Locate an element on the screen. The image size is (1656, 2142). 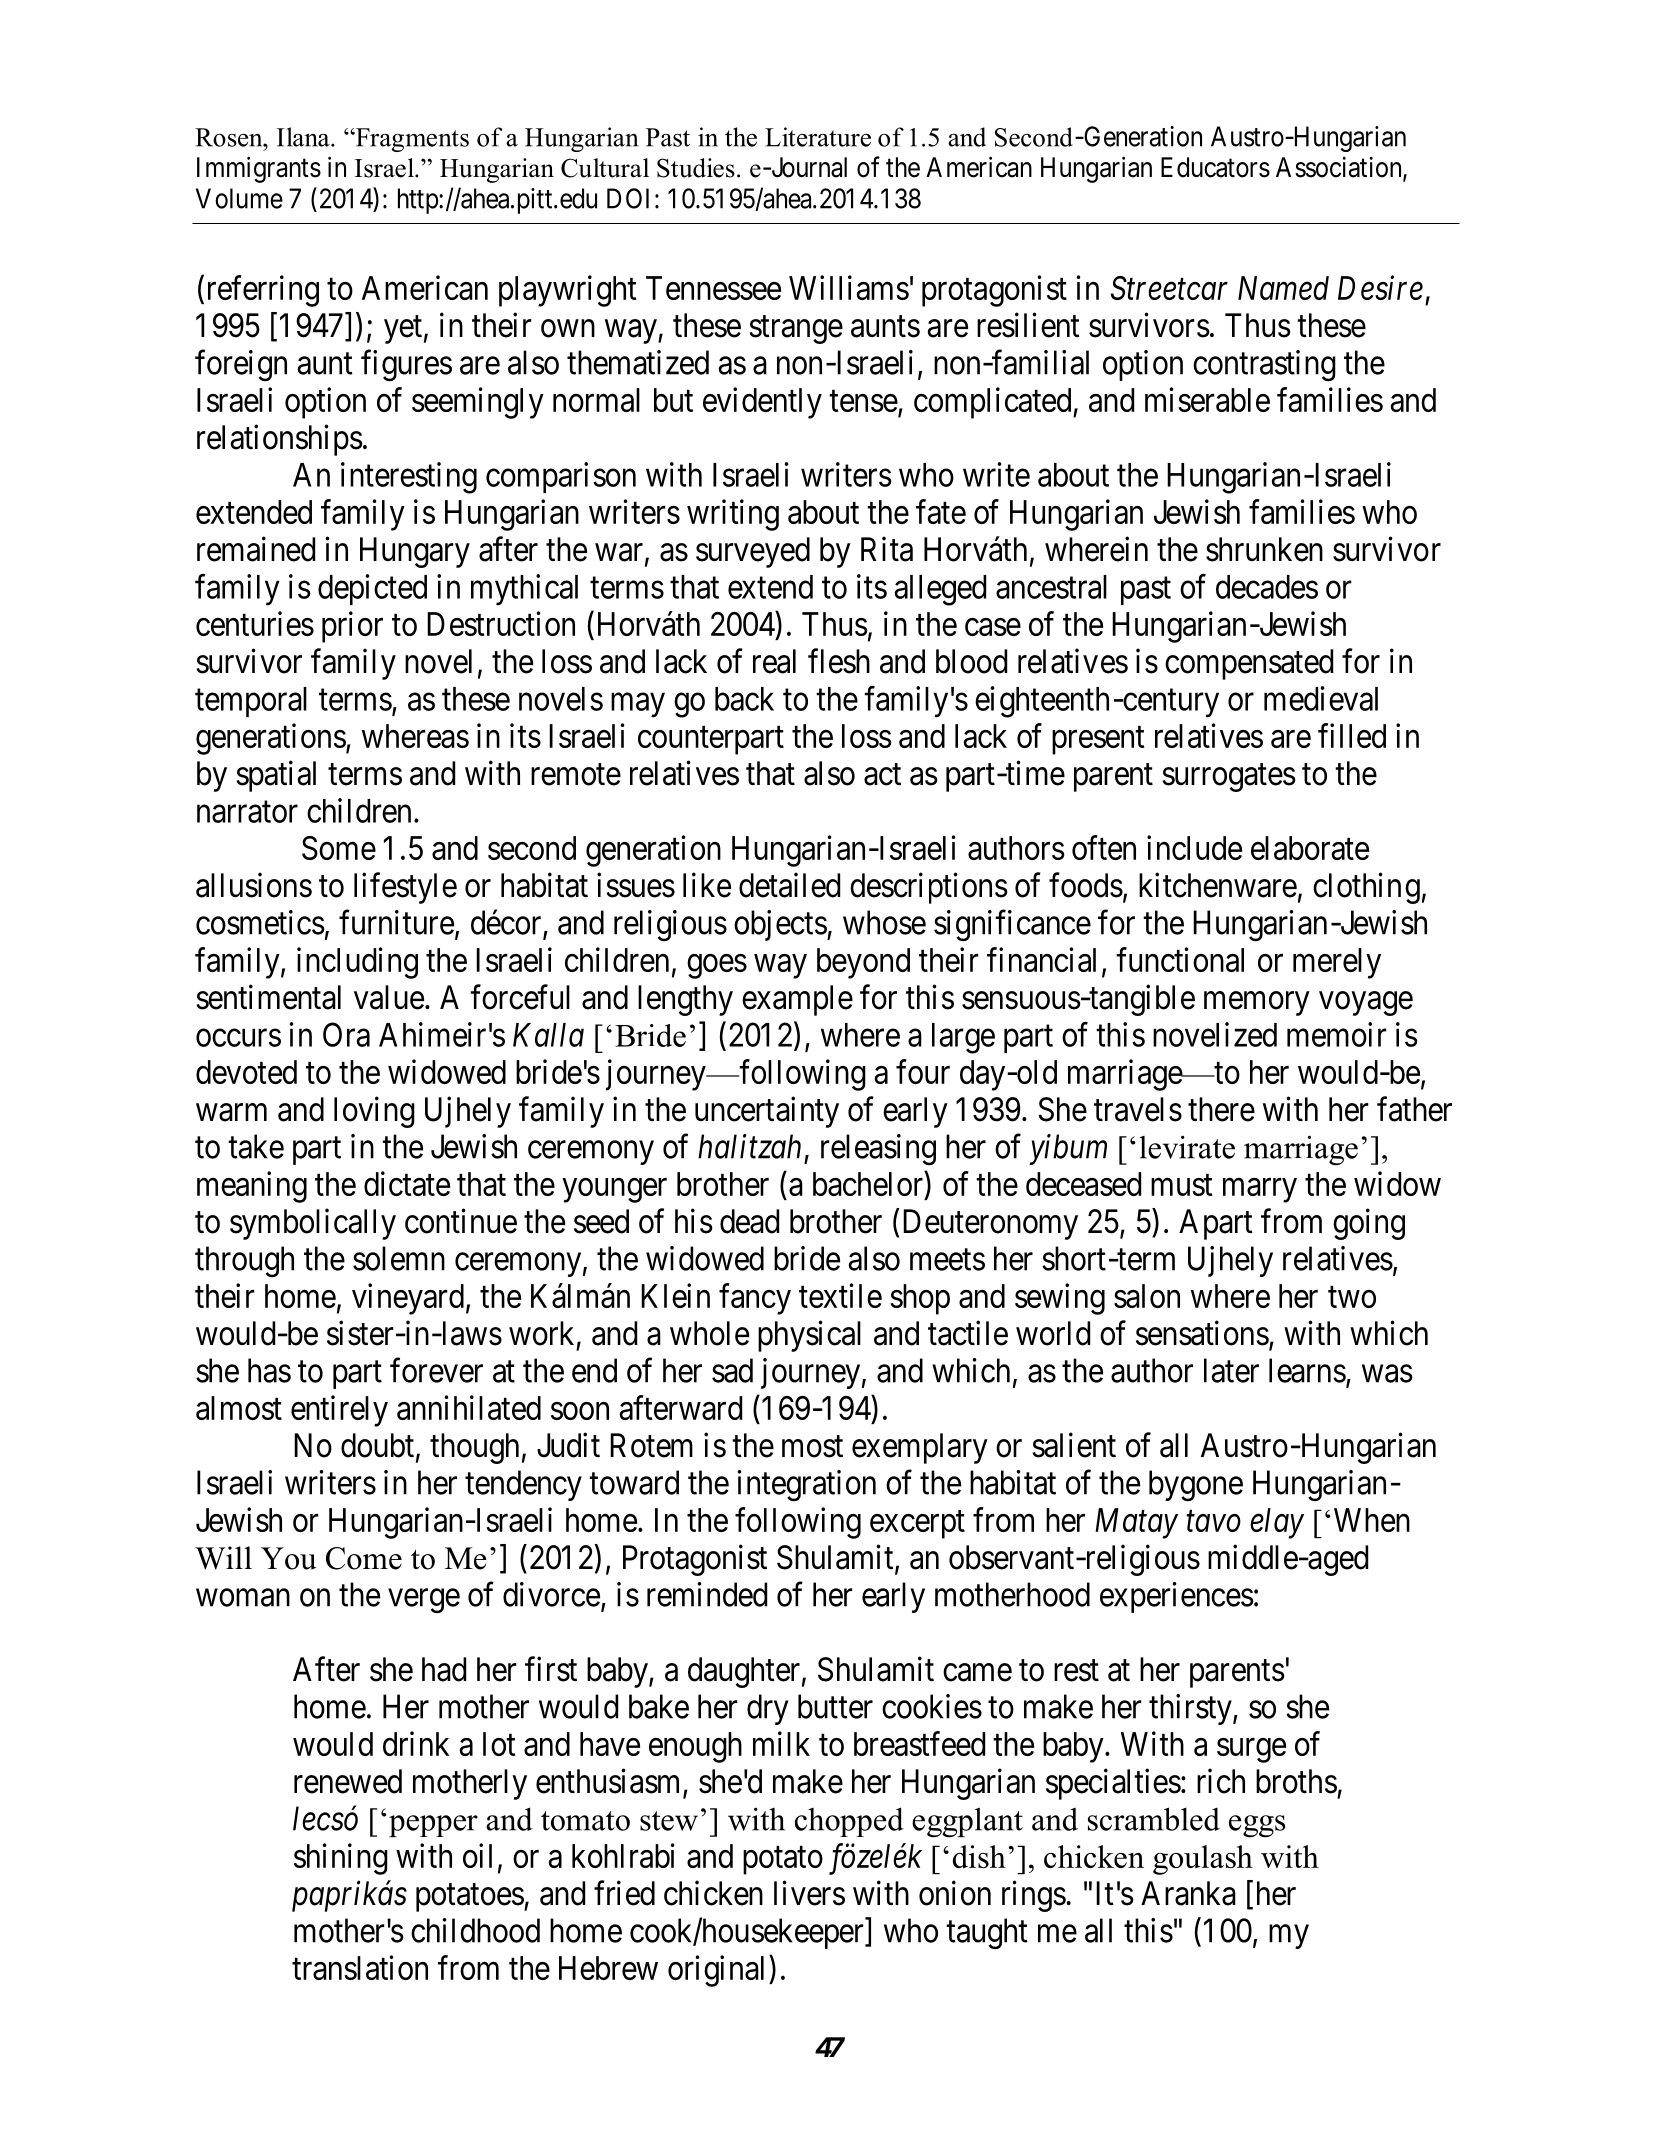
memory is located at coordinates (1256, 1004).
